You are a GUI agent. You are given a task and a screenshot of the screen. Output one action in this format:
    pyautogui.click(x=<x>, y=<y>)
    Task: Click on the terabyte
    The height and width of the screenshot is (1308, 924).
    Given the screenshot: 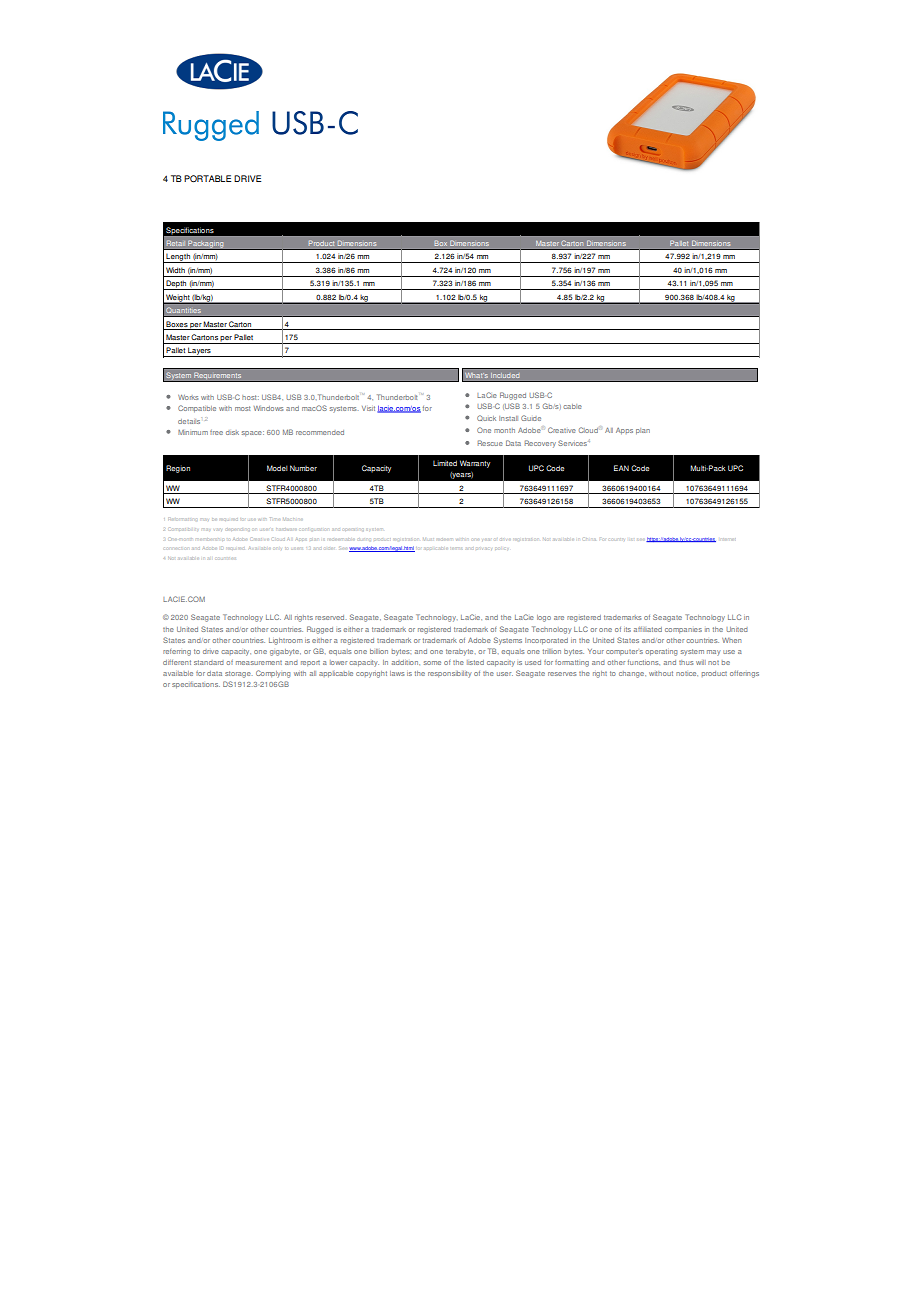 What is the action you would take?
    pyautogui.click(x=461, y=652)
